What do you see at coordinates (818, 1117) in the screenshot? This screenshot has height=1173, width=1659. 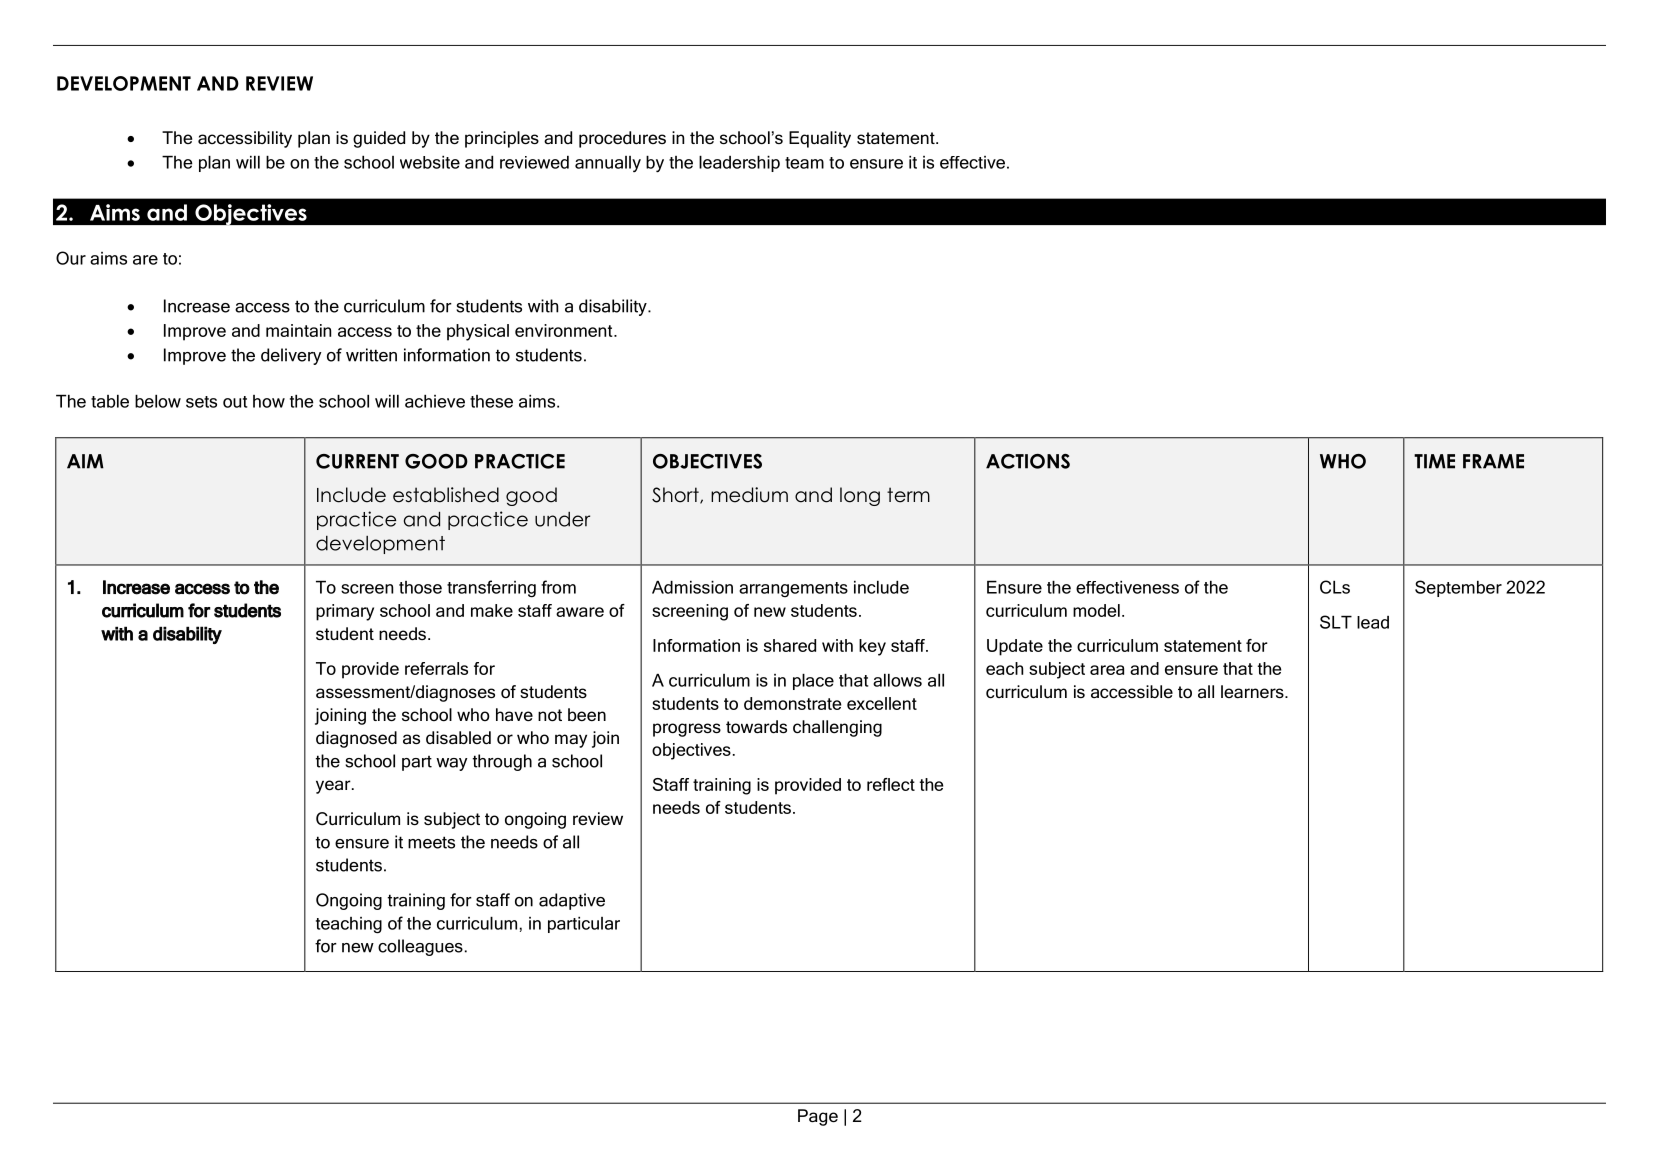 I see `Page` at bounding box center [818, 1117].
